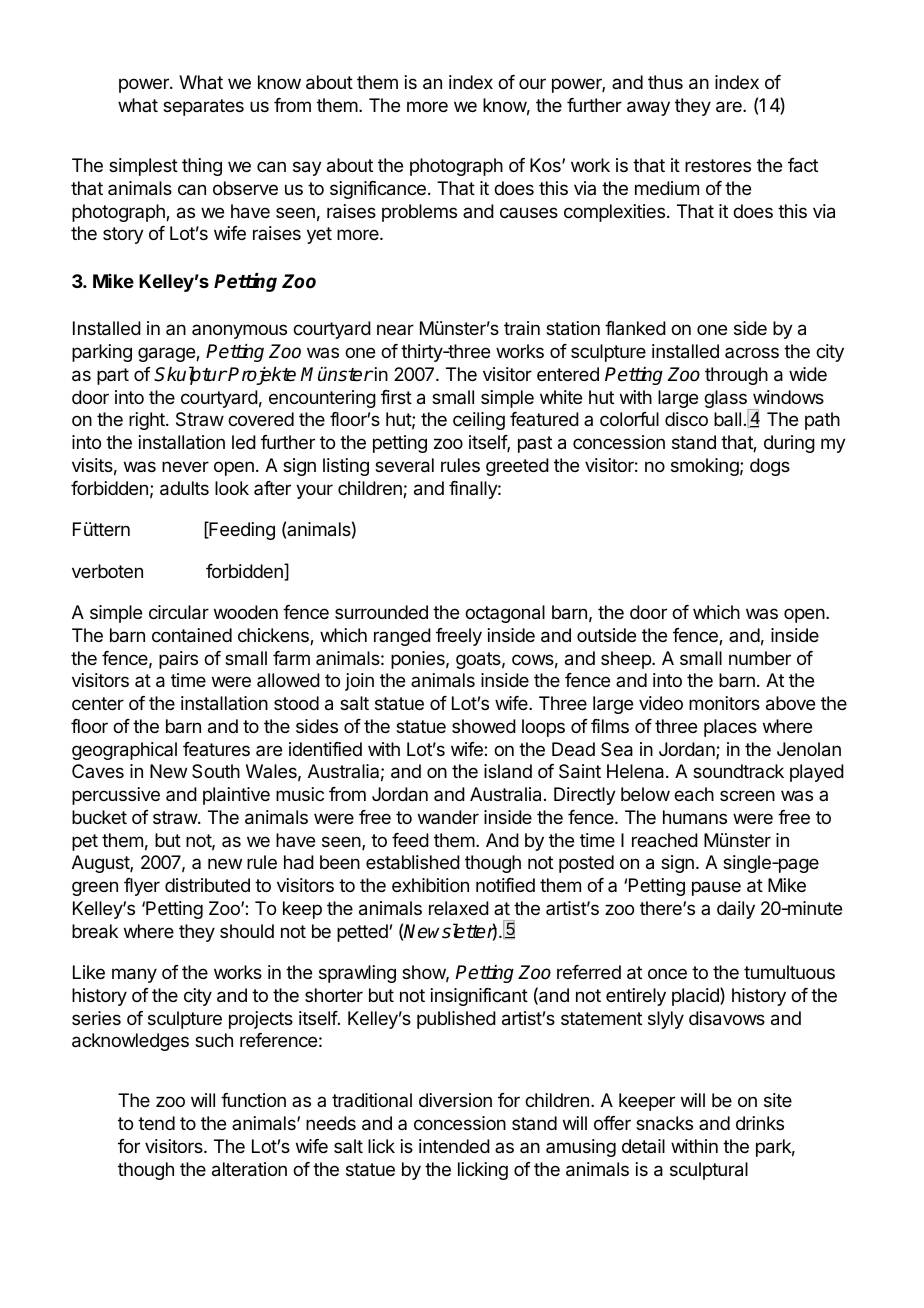 The image size is (924, 1308). I want to click on problems, so click(419, 213).
